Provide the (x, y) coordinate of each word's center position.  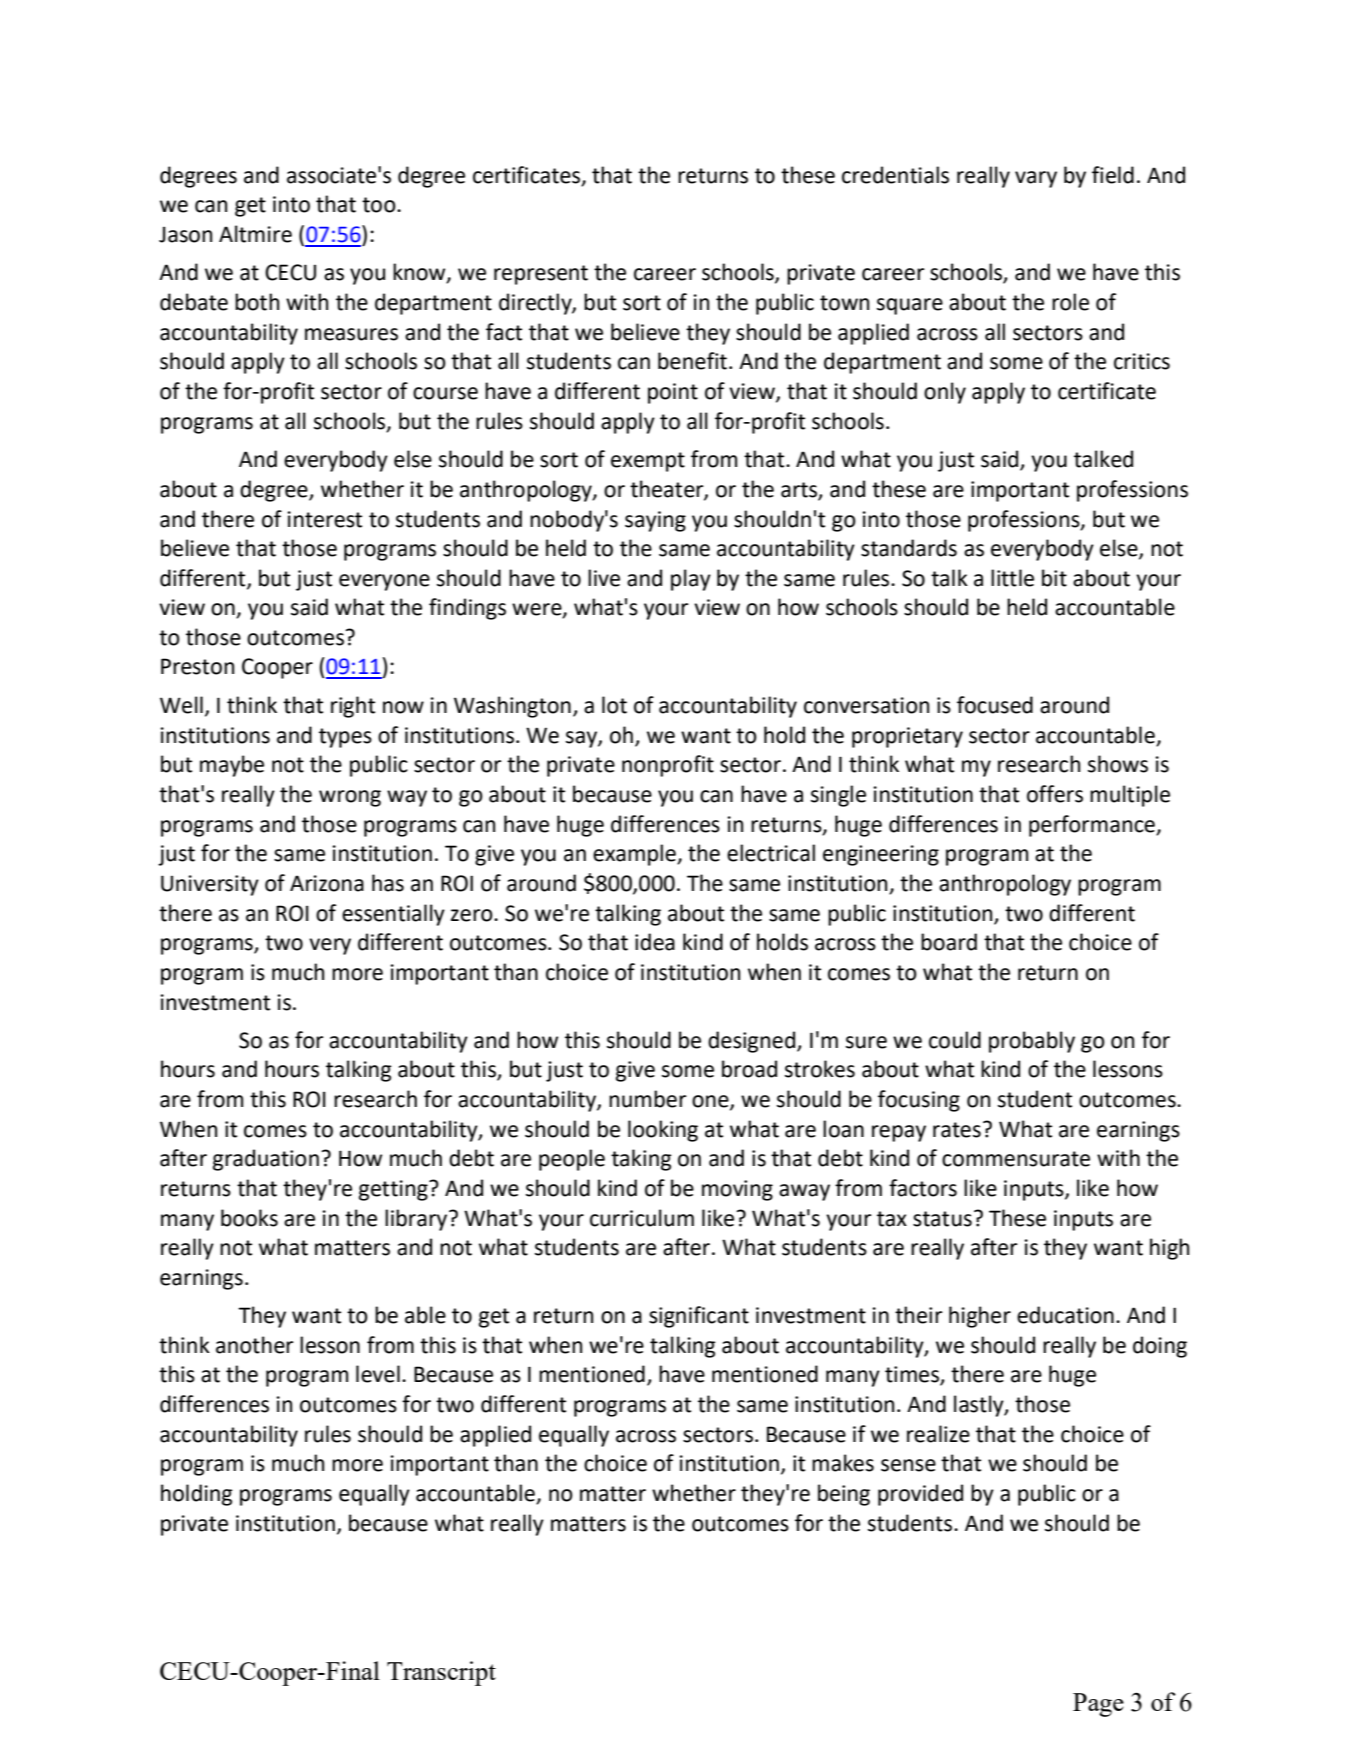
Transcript (441, 1673)
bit (1054, 578)
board (949, 942)
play (691, 580)
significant (699, 1317)
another (254, 1345)
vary (1036, 179)
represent (541, 275)
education (1065, 1315)
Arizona (327, 883)
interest (325, 519)
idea (655, 942)
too (380, 205)
